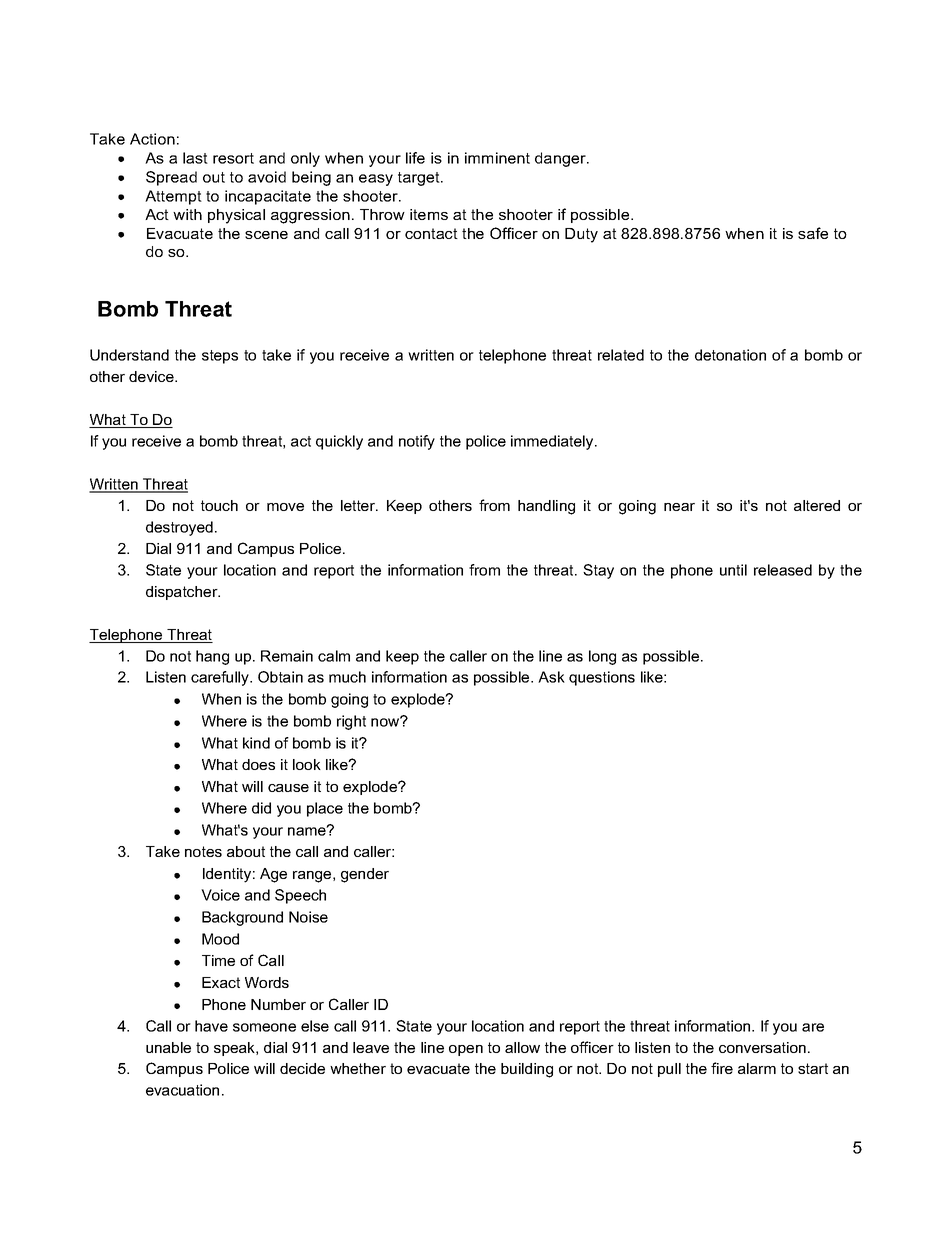 The width and height of the screenshot is (952, 1233). What do you see at coordinates (733, 570) in the screenshot?
I see `until` at bounding box center [733, 570].
